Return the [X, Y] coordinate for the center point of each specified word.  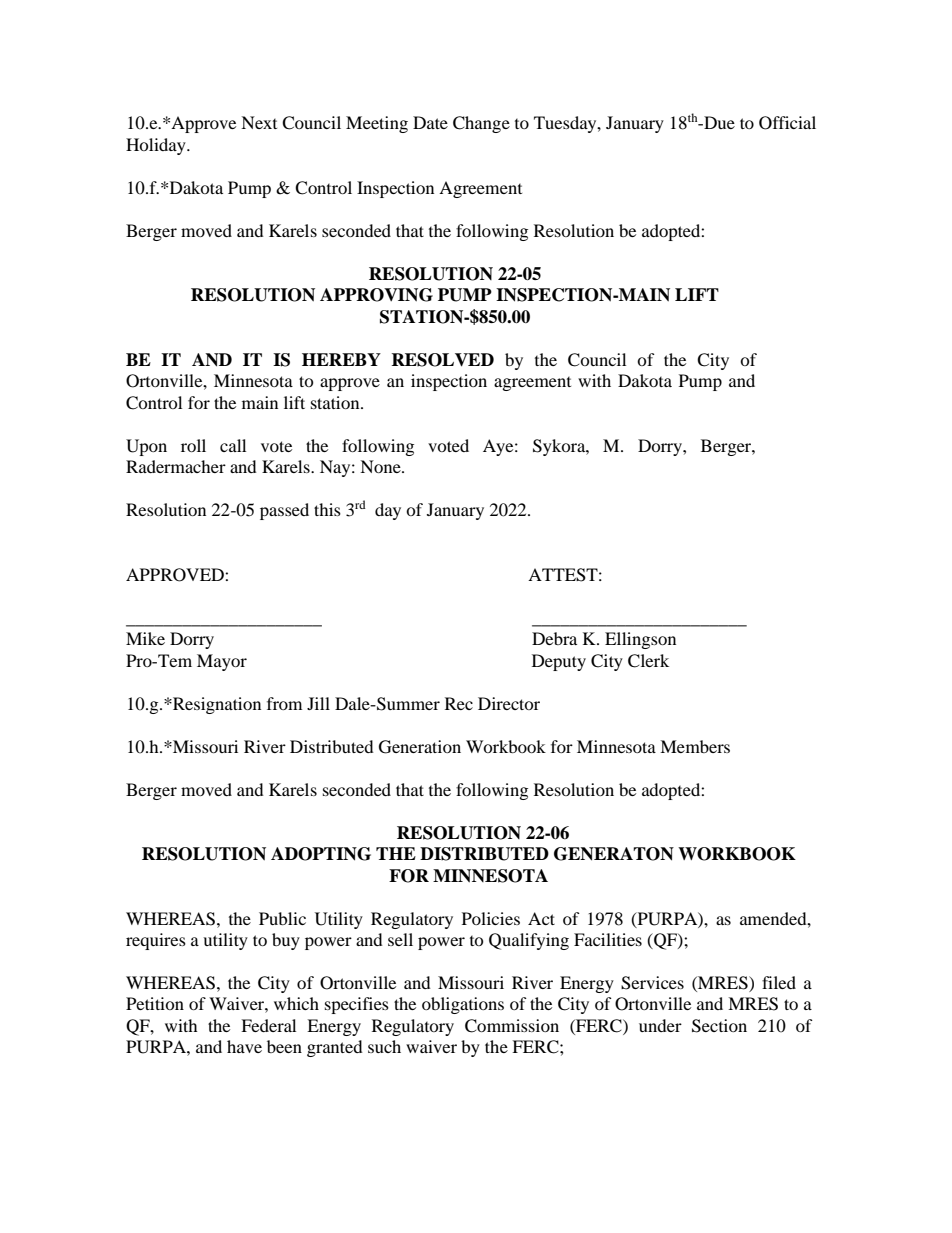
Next [259, 122]
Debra [554, 638]
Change [481, 124]
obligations [463, 1005]
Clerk [648, 661]
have [244, 1046]
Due [718, 122]
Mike [145, 638]
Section [719, 1026]
